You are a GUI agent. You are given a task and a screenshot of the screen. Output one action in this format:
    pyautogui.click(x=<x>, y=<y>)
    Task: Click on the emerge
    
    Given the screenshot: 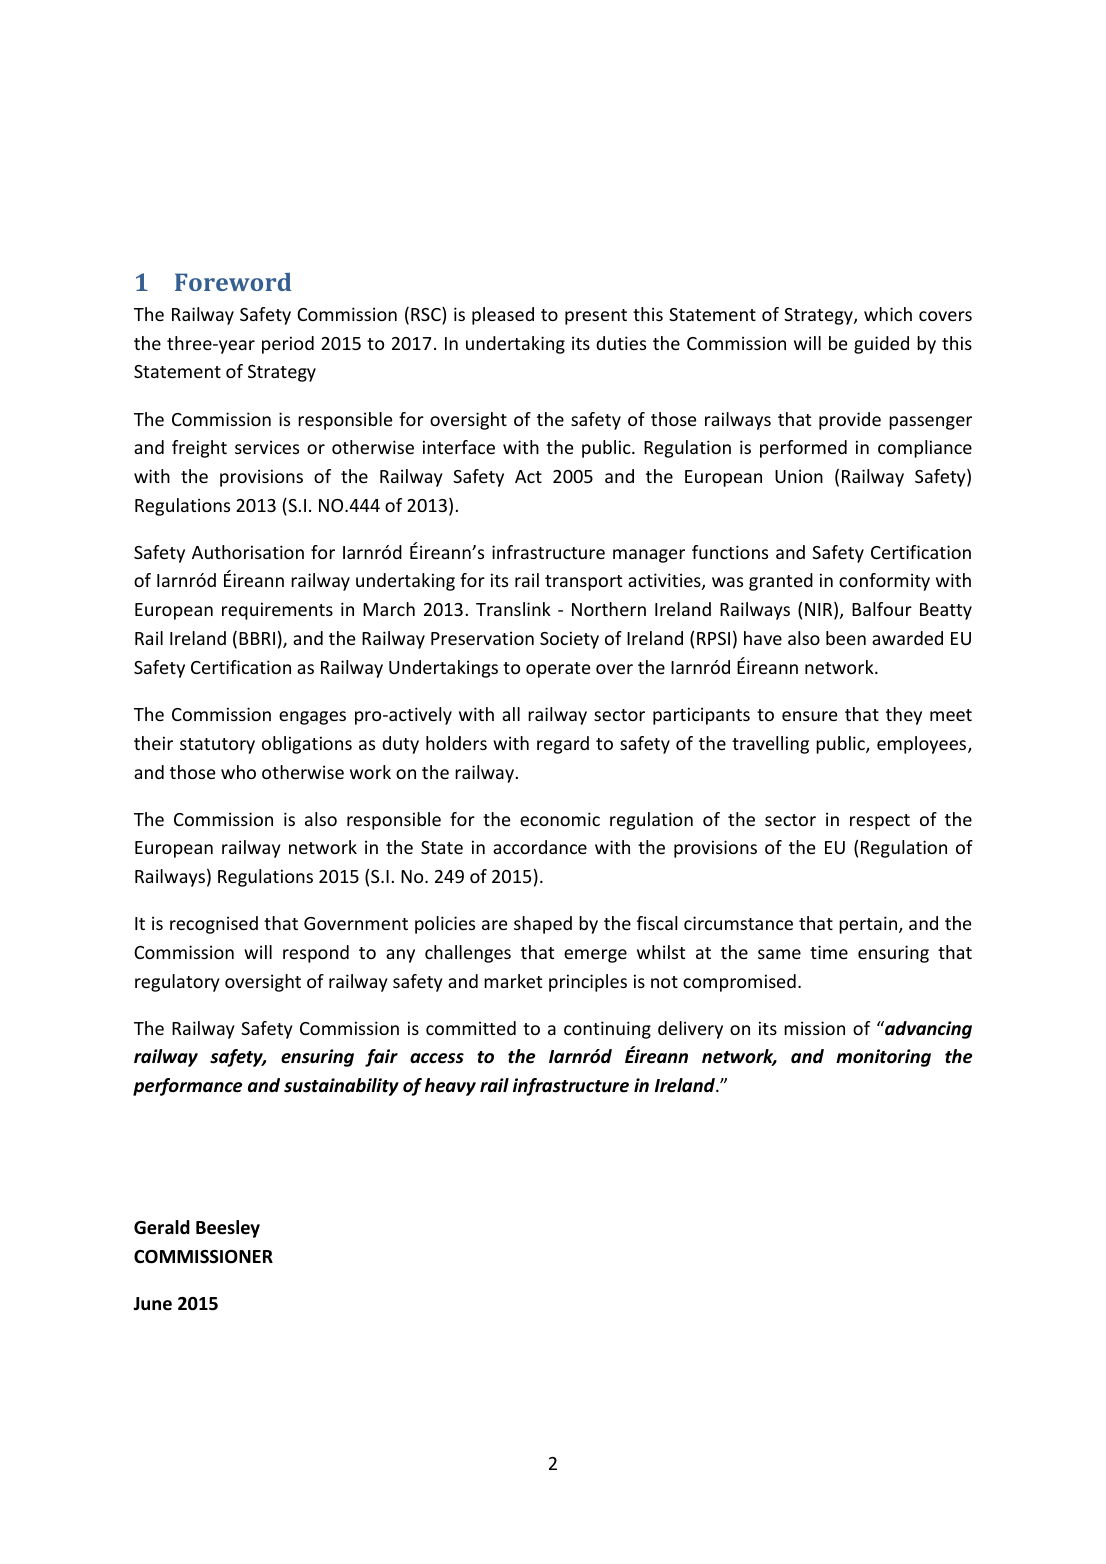 What is the action you would take?
    pyautogui.click(x=595, y=956)
